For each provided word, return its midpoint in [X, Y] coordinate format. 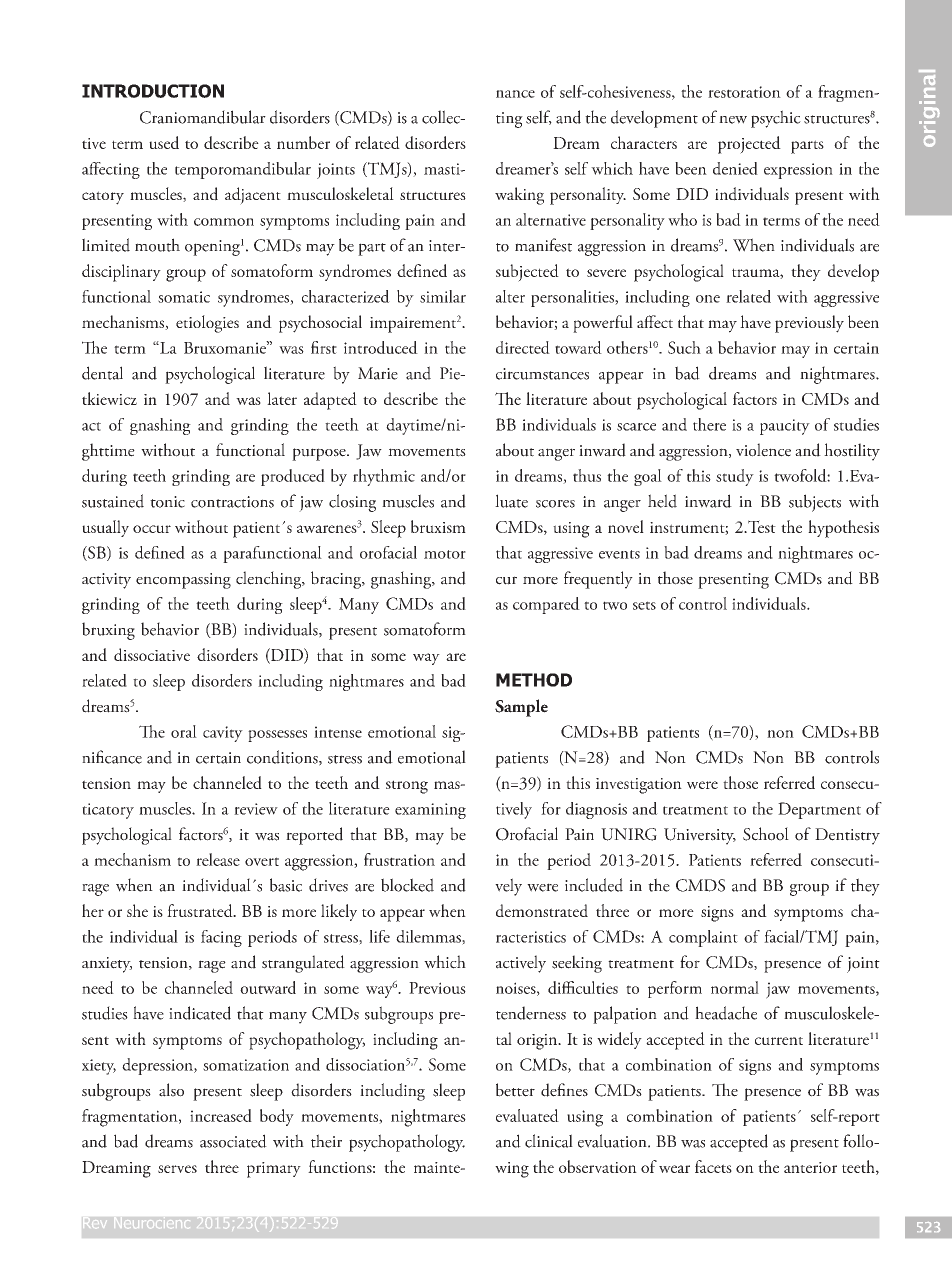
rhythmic [384, 477]
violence [763, 450]
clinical [549, 1141]
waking [519, 196]
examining [430, 811]
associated [233, 1141]
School [766, 834]
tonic [167, 502]
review [256, 809]
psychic [776, 119]
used [164, 142]
